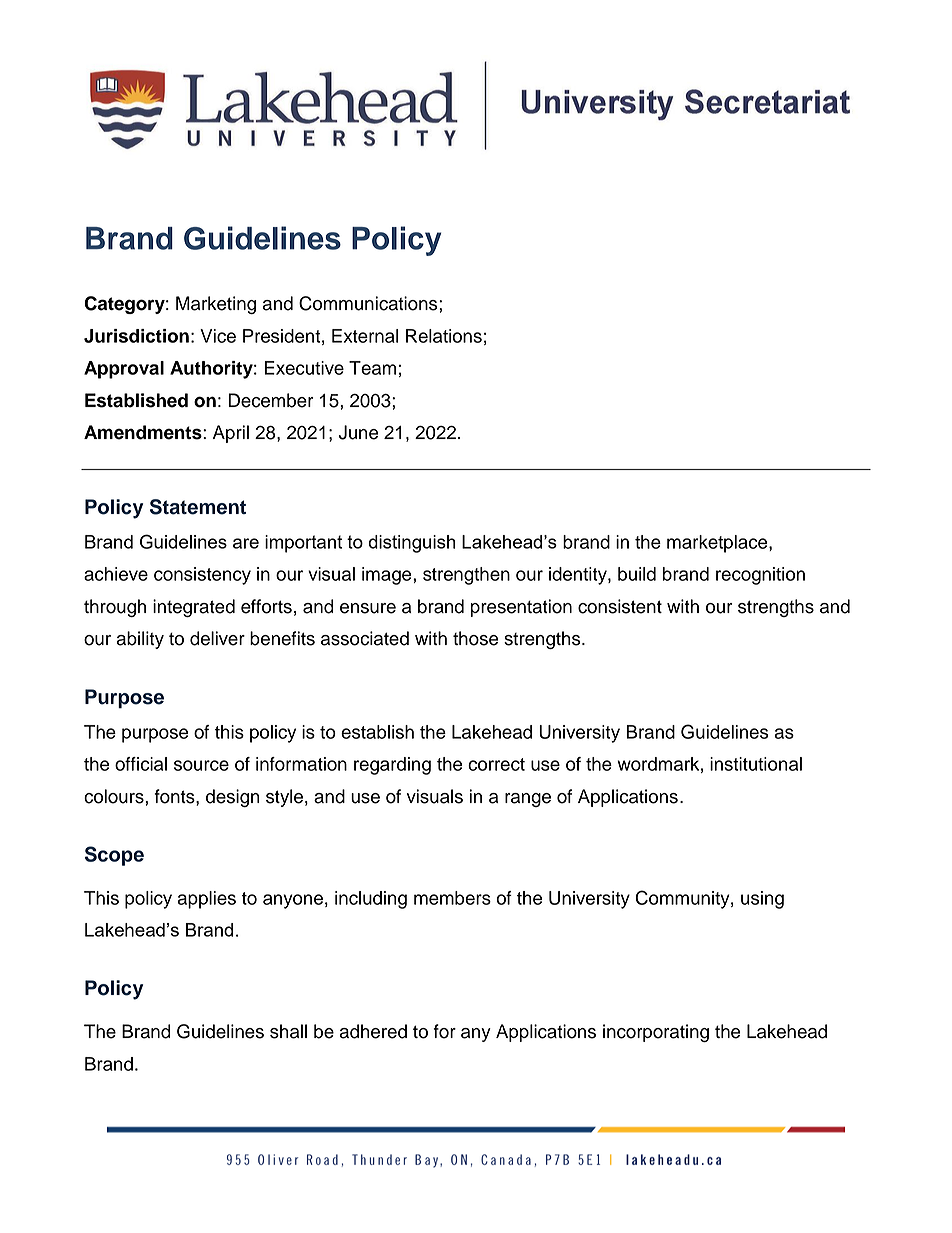  I want to click on Vice, so click(218, 336).
